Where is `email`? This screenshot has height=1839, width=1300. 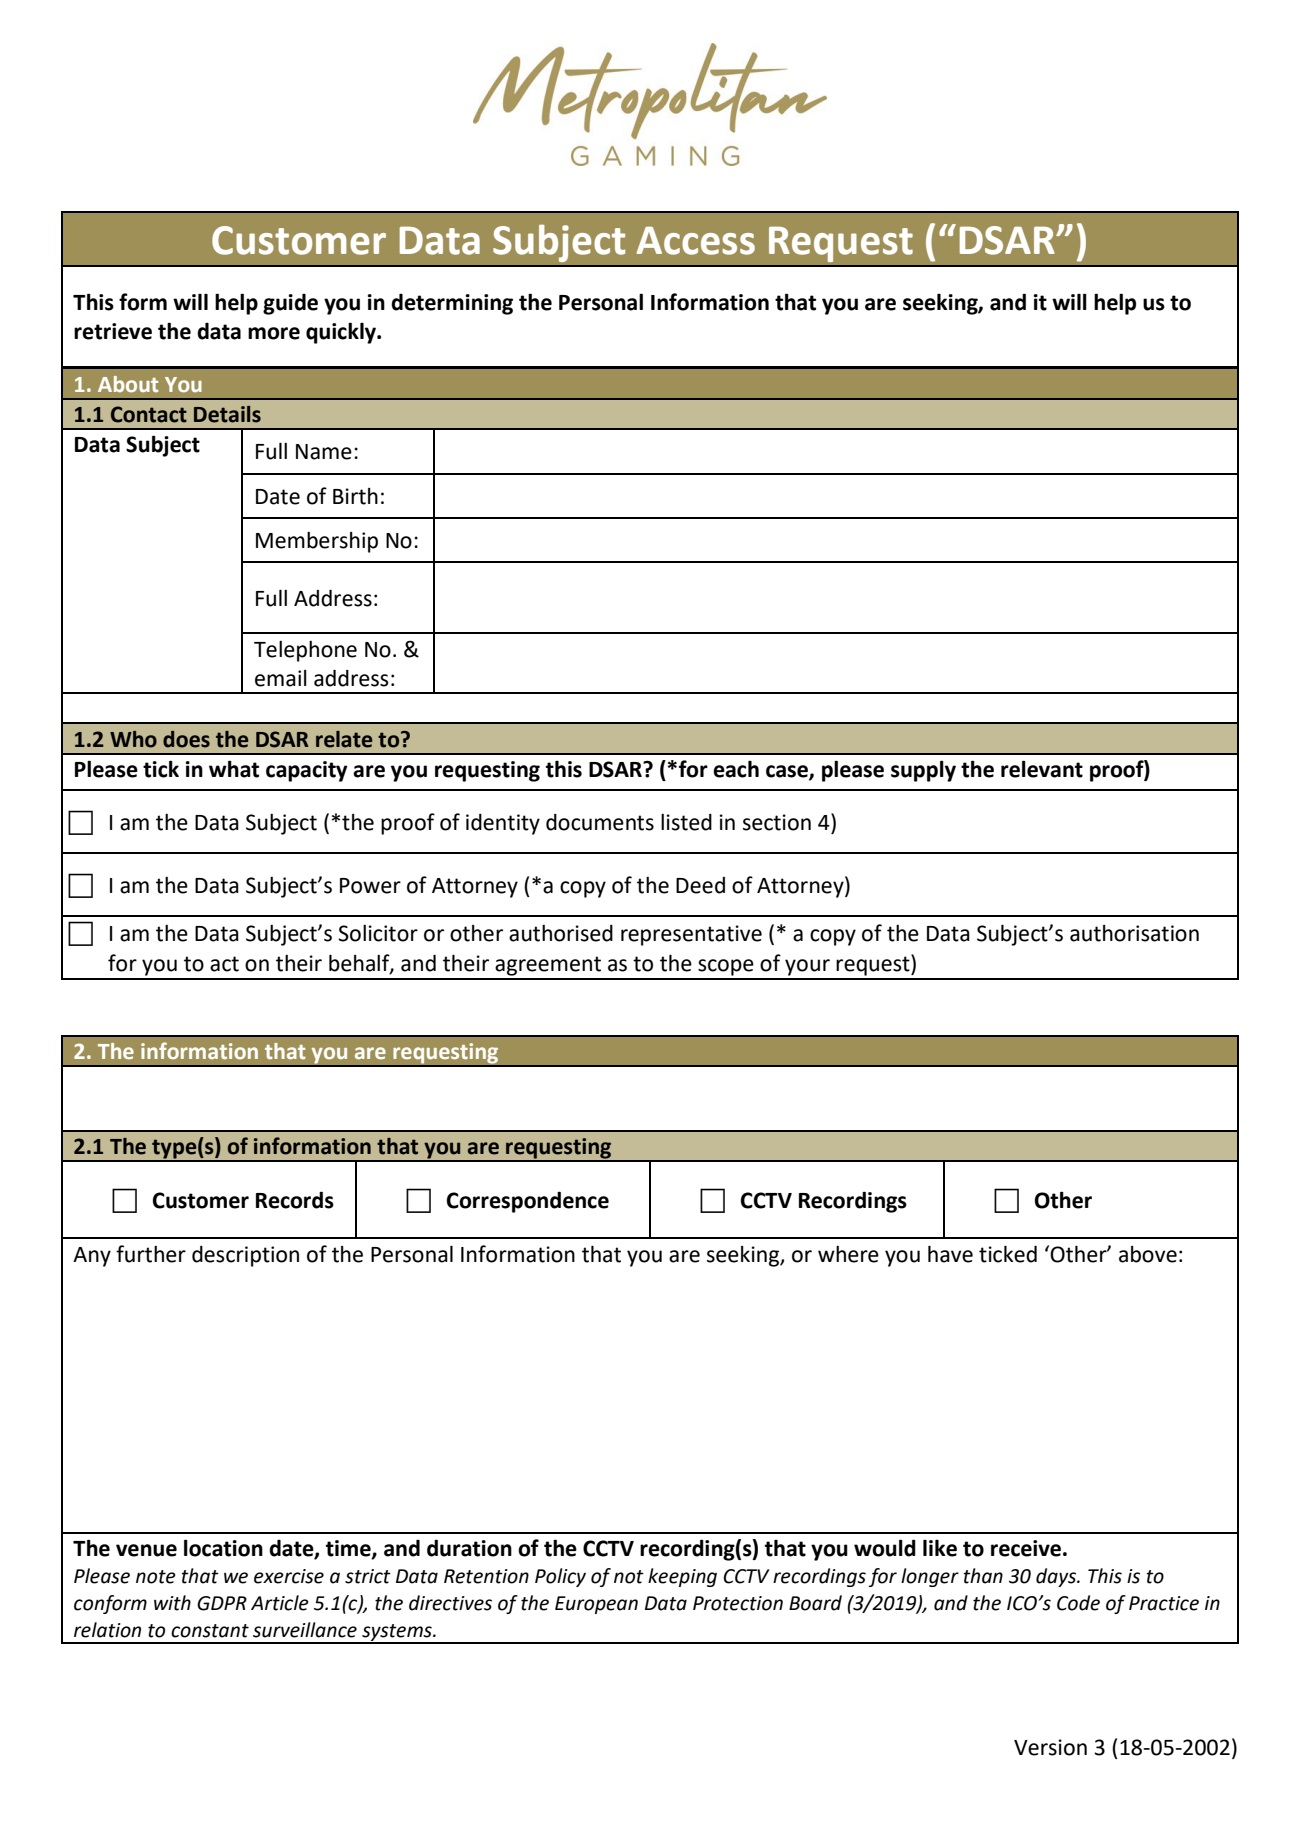 email is located at coordinates (281, 678).
